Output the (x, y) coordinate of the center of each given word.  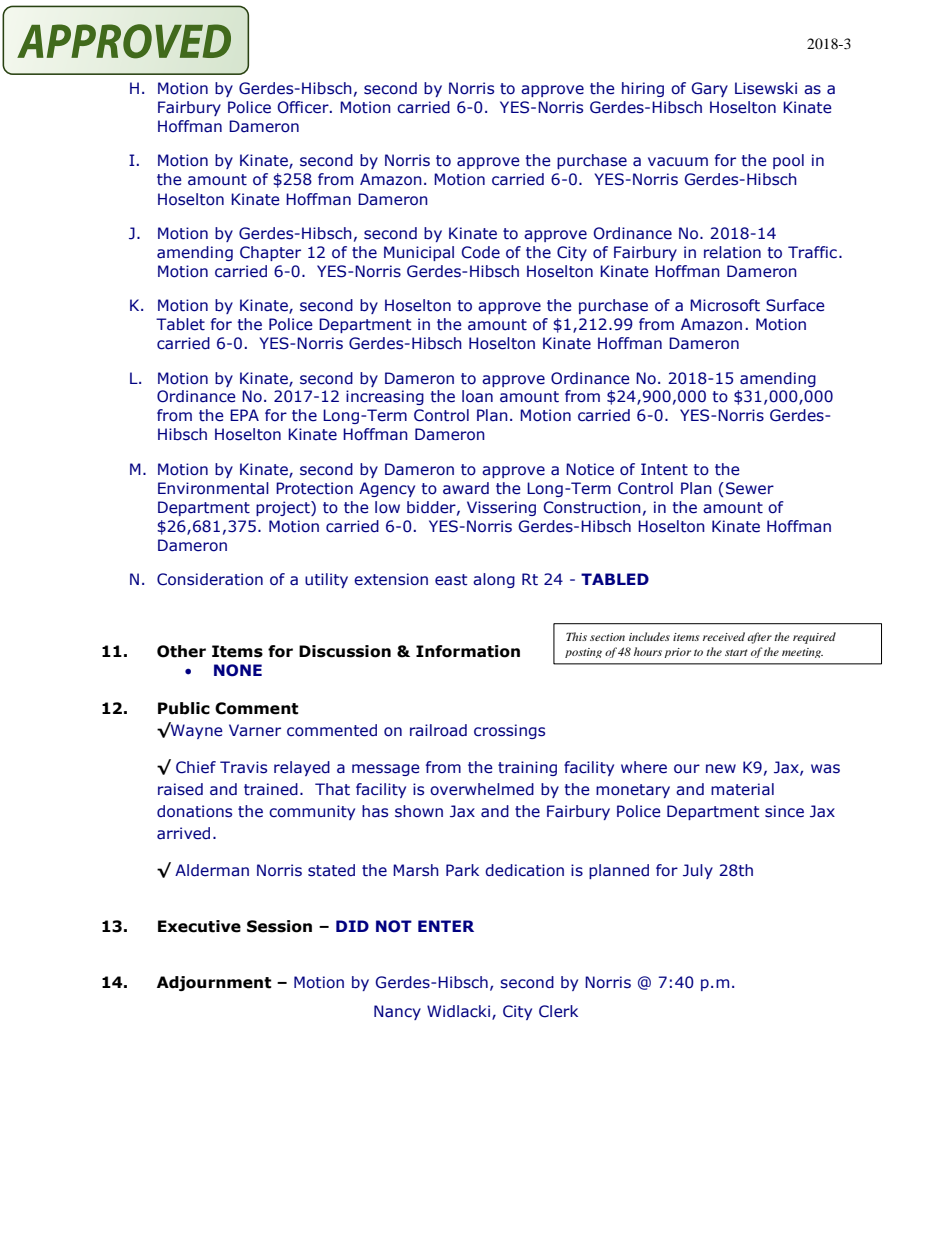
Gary (709, 89)
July (698, 871)
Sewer (750, 488)
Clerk (558, 1011)
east (451, 580)
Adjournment (214, 983)
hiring (643, 89)
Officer (304, 107)
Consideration (210, 579)
